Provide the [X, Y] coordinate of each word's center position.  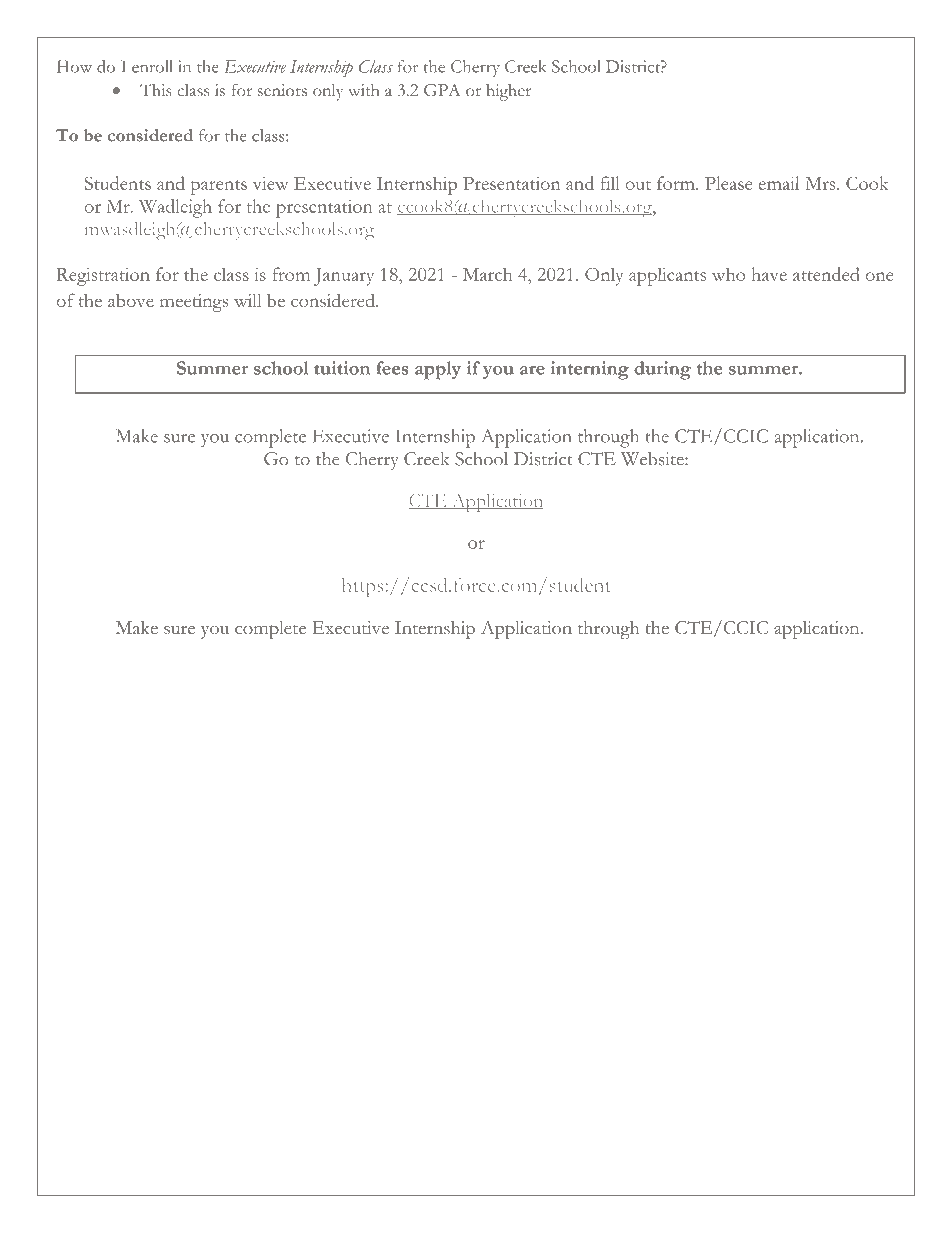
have [769, 274]
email [779, 183]
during [662, 370]
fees [392, 368]
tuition [342, 368]
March [487, 274]
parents [219, 187]
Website [653, 459]
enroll [152, 66]
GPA [442, 90]
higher [508, 92]
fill [610, 183]
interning [590, 370]
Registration [103, 277]
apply [438, 370]
